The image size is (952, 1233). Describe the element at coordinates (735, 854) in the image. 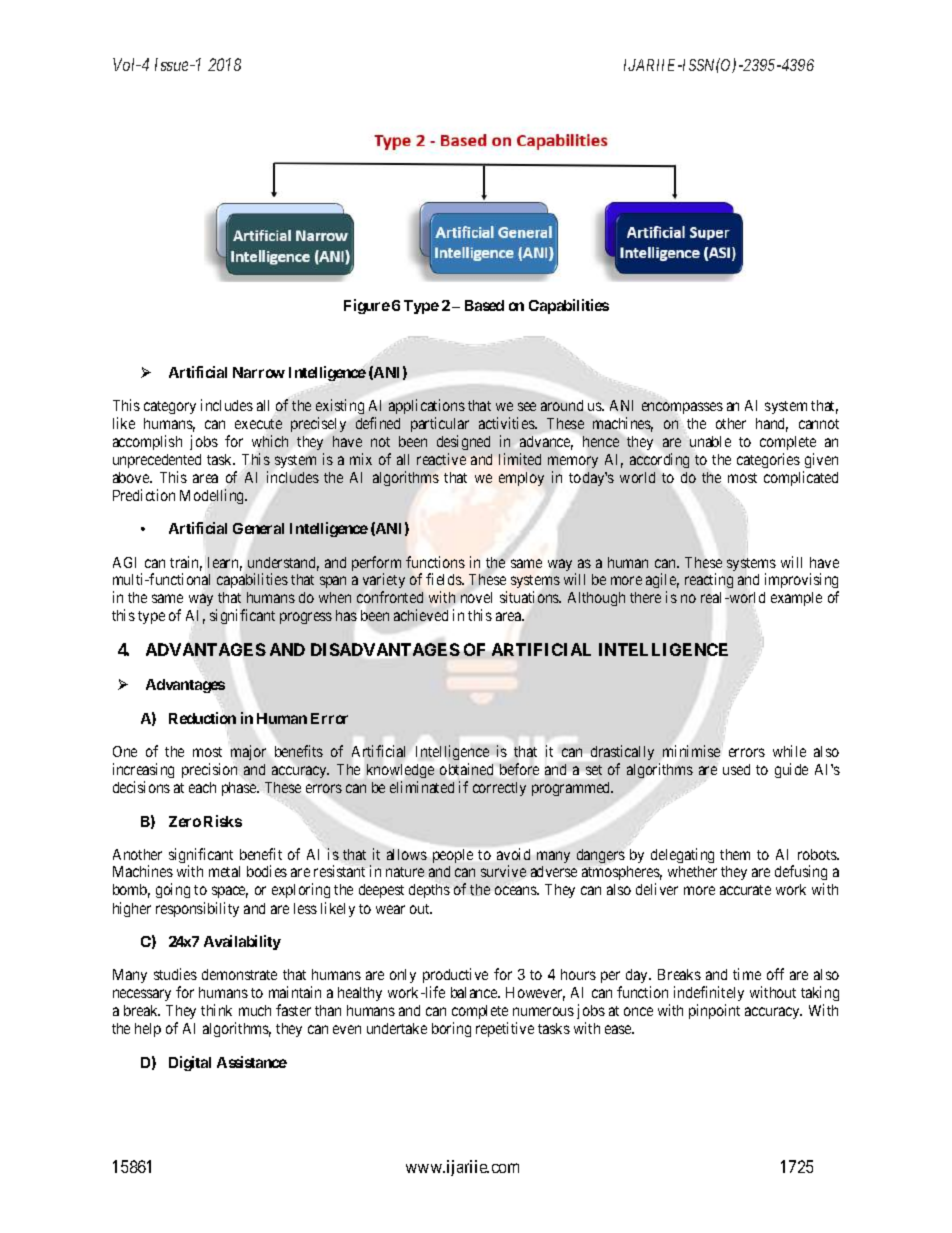

I see `them` at that location.
